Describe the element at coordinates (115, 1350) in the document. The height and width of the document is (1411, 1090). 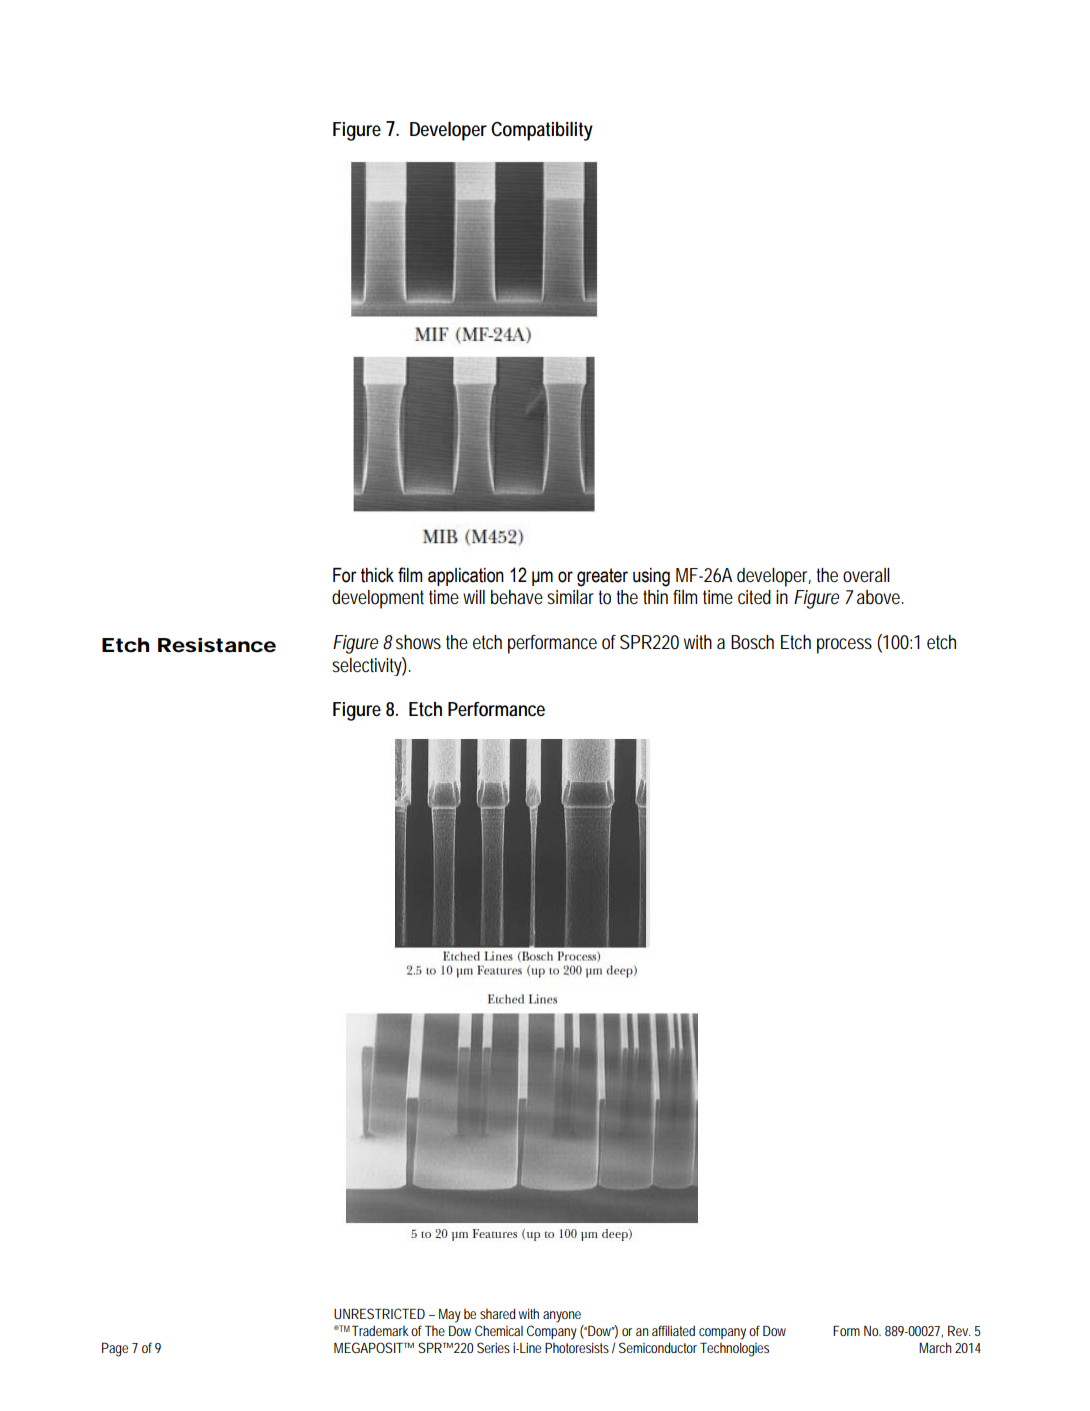
I see `Page` at that location.
